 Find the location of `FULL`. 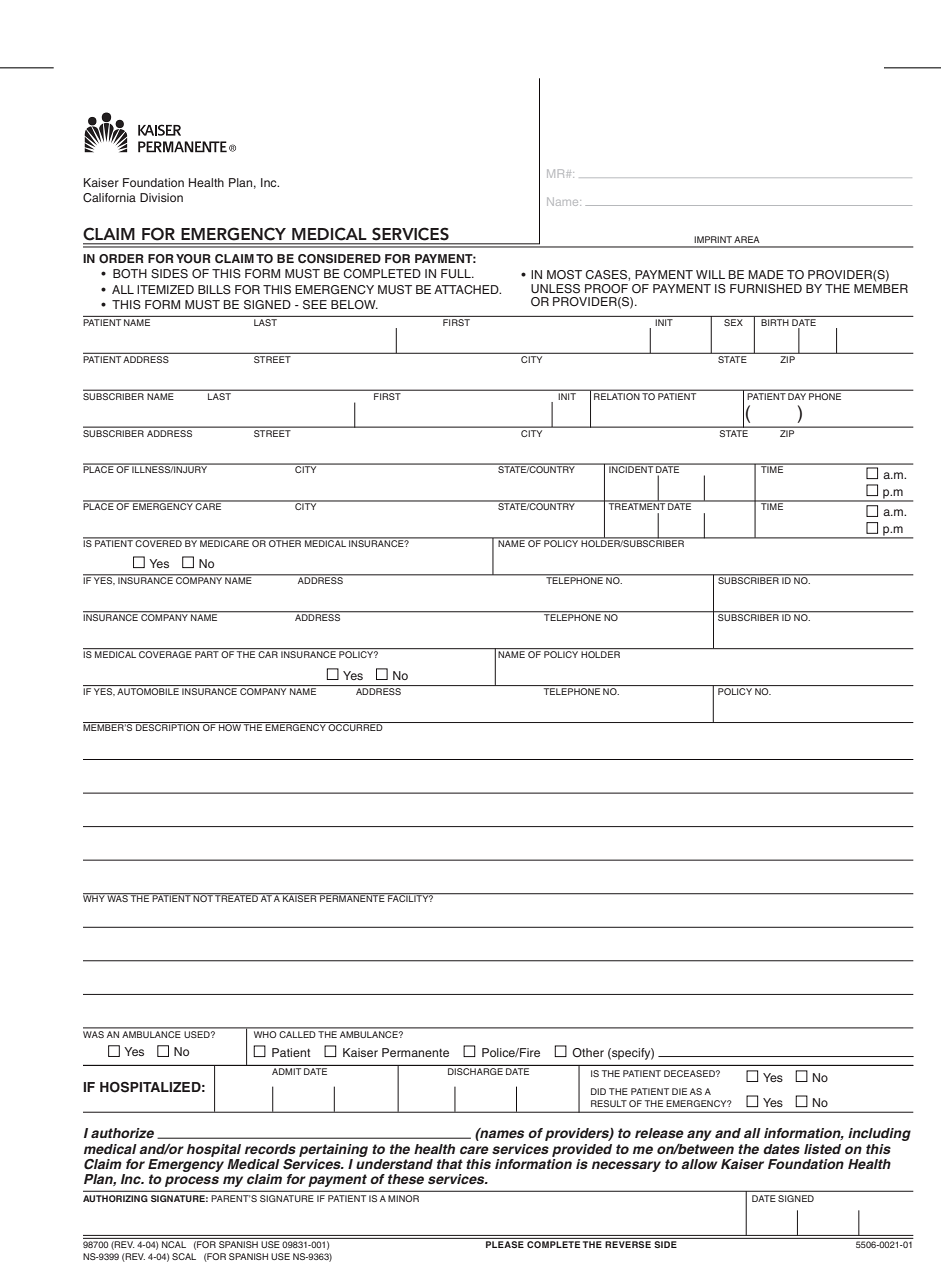

FULL is located at coordinates (457, 274).
